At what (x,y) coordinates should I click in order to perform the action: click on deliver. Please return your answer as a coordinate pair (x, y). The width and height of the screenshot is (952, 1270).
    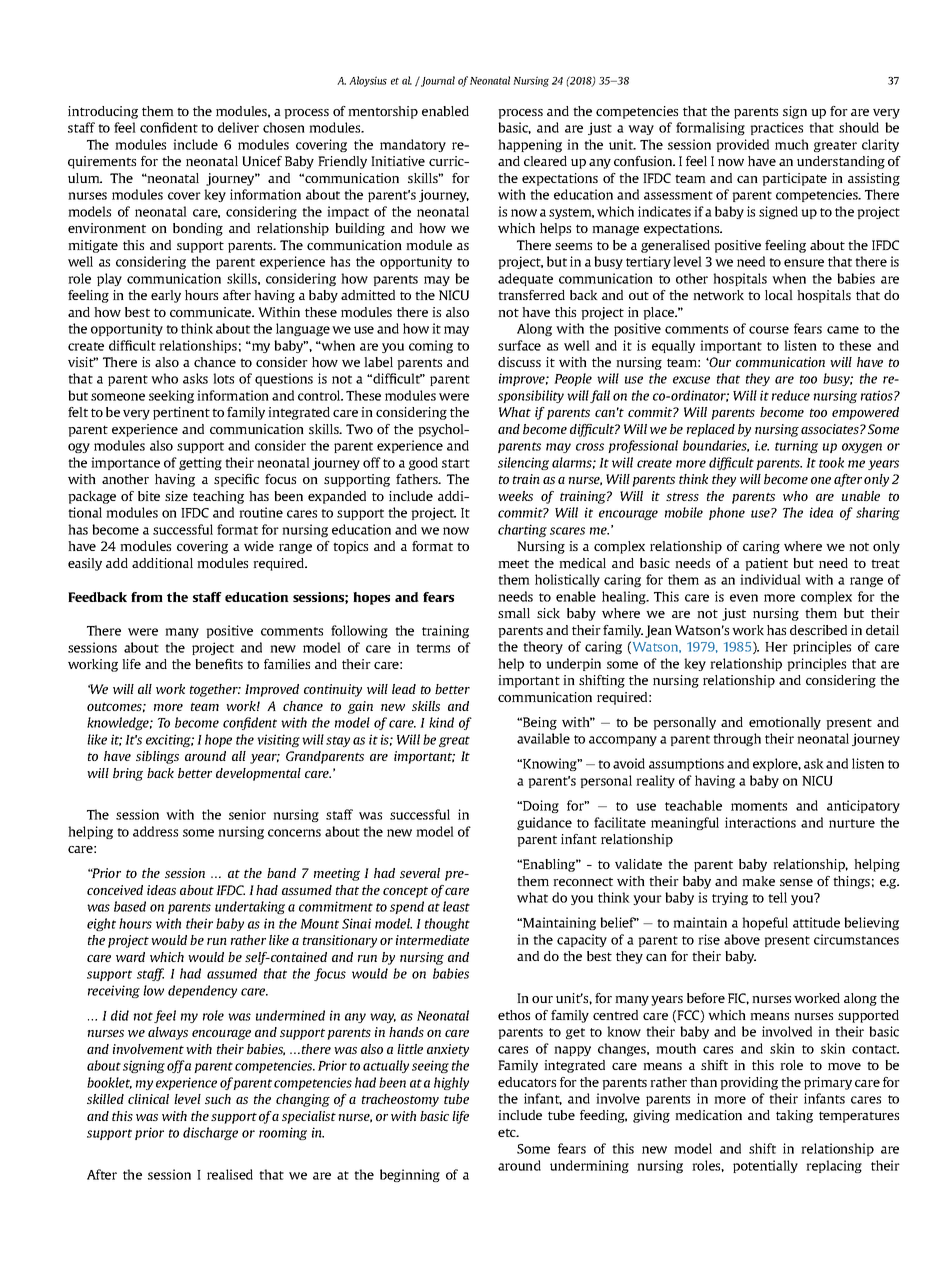
    Looking at the image, I should click on (238, 127).
